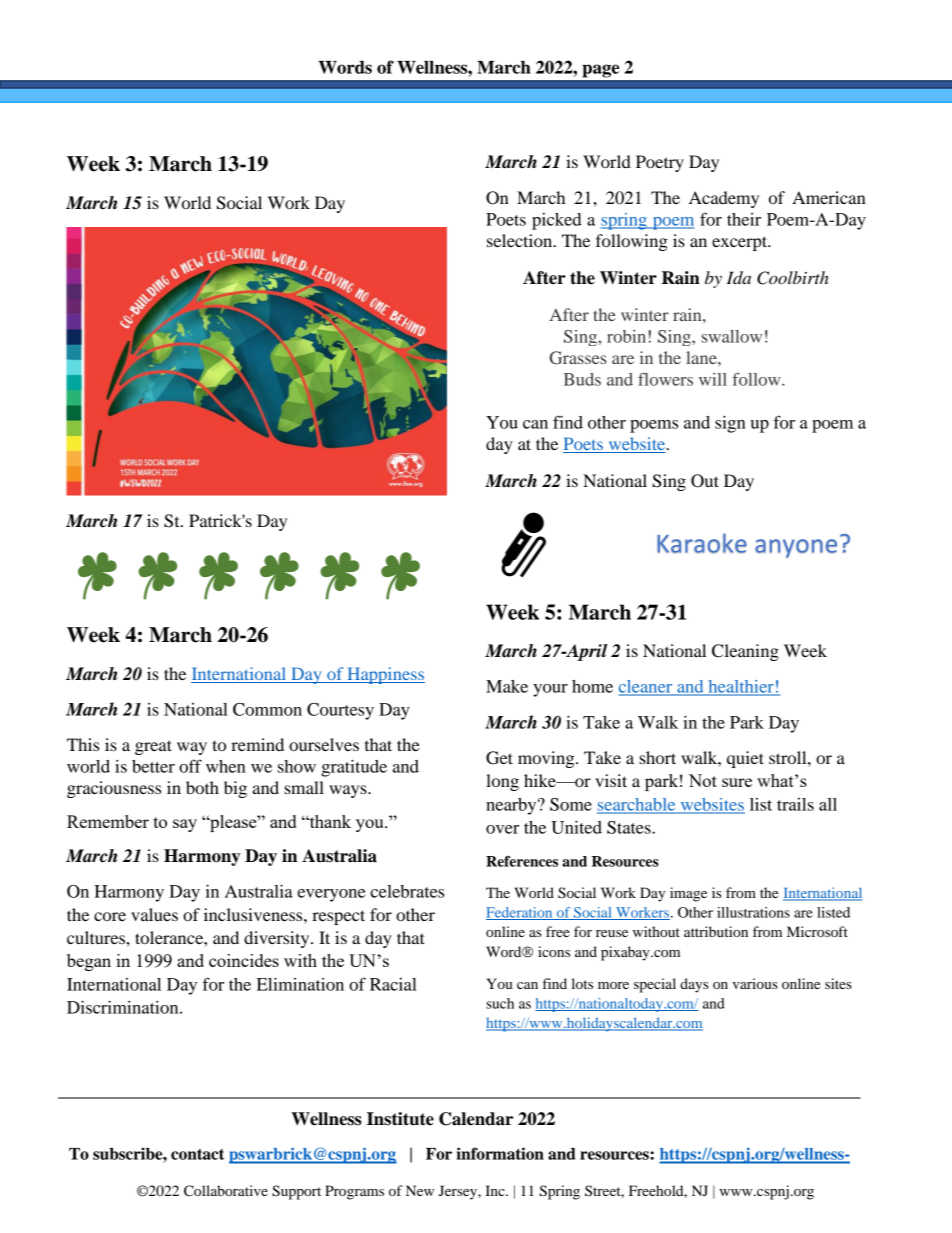 This screenshot has height=1233, width=952. Describe the element at coordinates (154, 914) in the screenshot. I see `values` at that location.
